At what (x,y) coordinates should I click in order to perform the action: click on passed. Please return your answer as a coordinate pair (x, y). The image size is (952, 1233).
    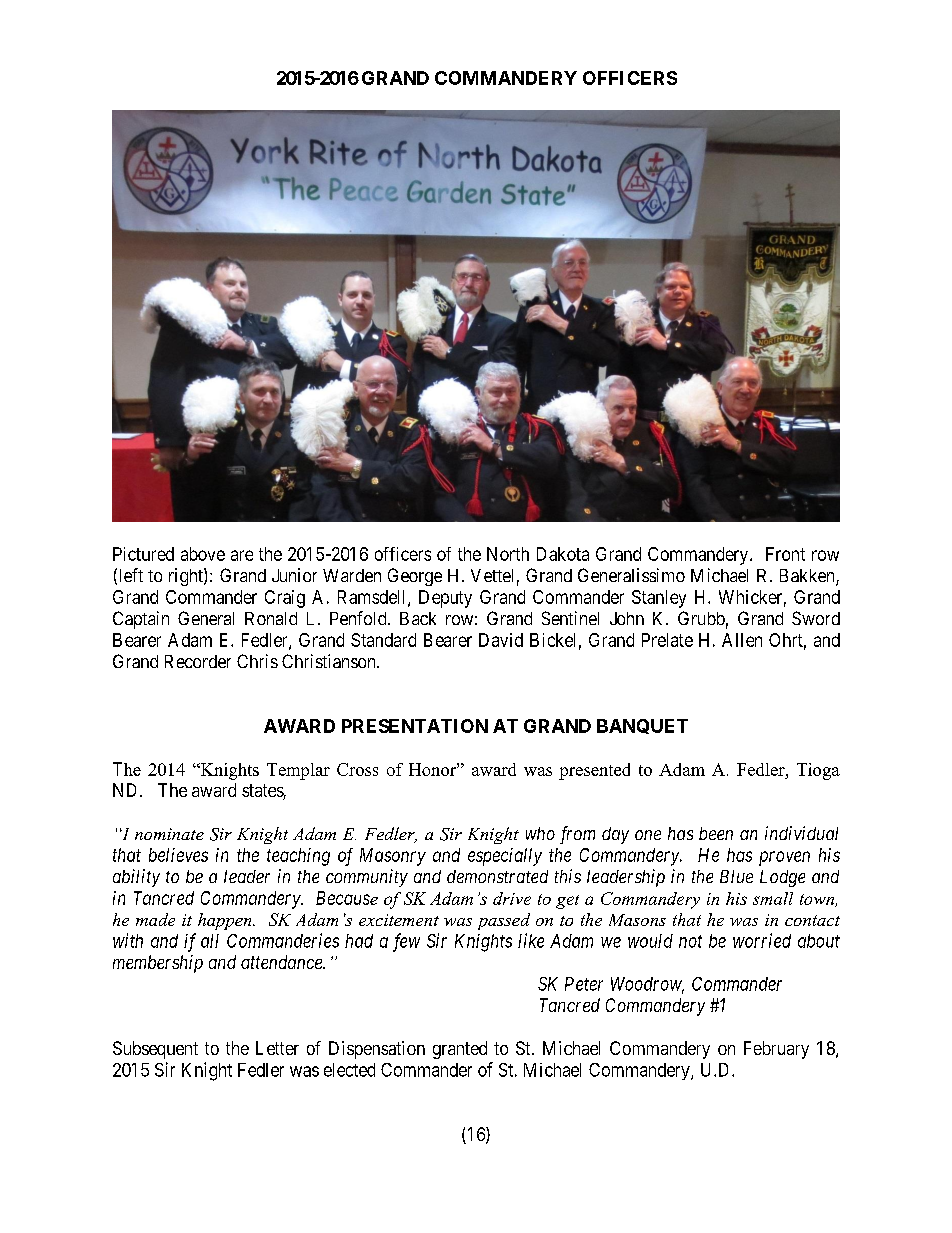
    Looking at the image, I should click on (504, 921).
